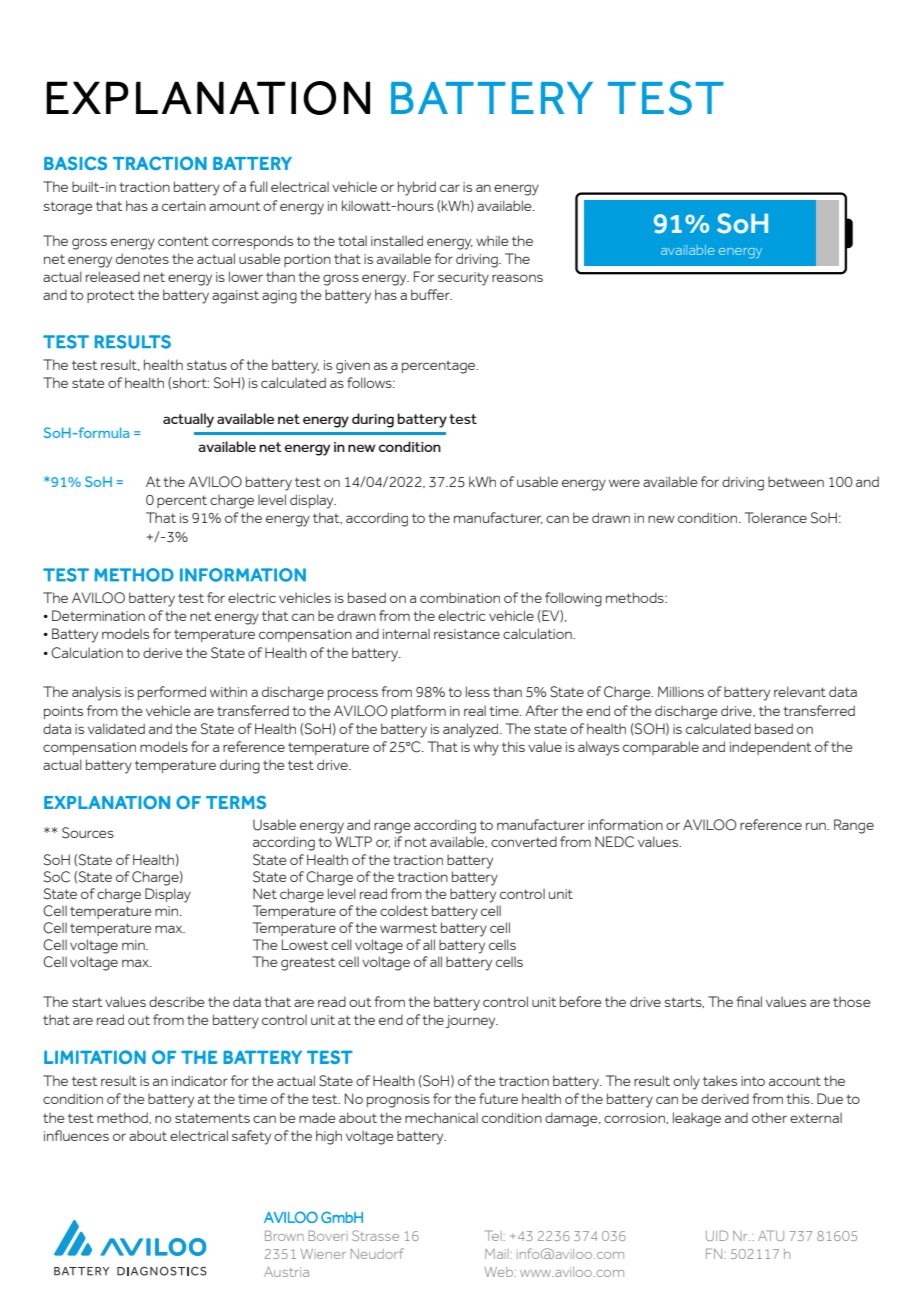 Image resolution: width=924 pixels, height=1308 pixels. I want to click on car, so click(450, 188).
